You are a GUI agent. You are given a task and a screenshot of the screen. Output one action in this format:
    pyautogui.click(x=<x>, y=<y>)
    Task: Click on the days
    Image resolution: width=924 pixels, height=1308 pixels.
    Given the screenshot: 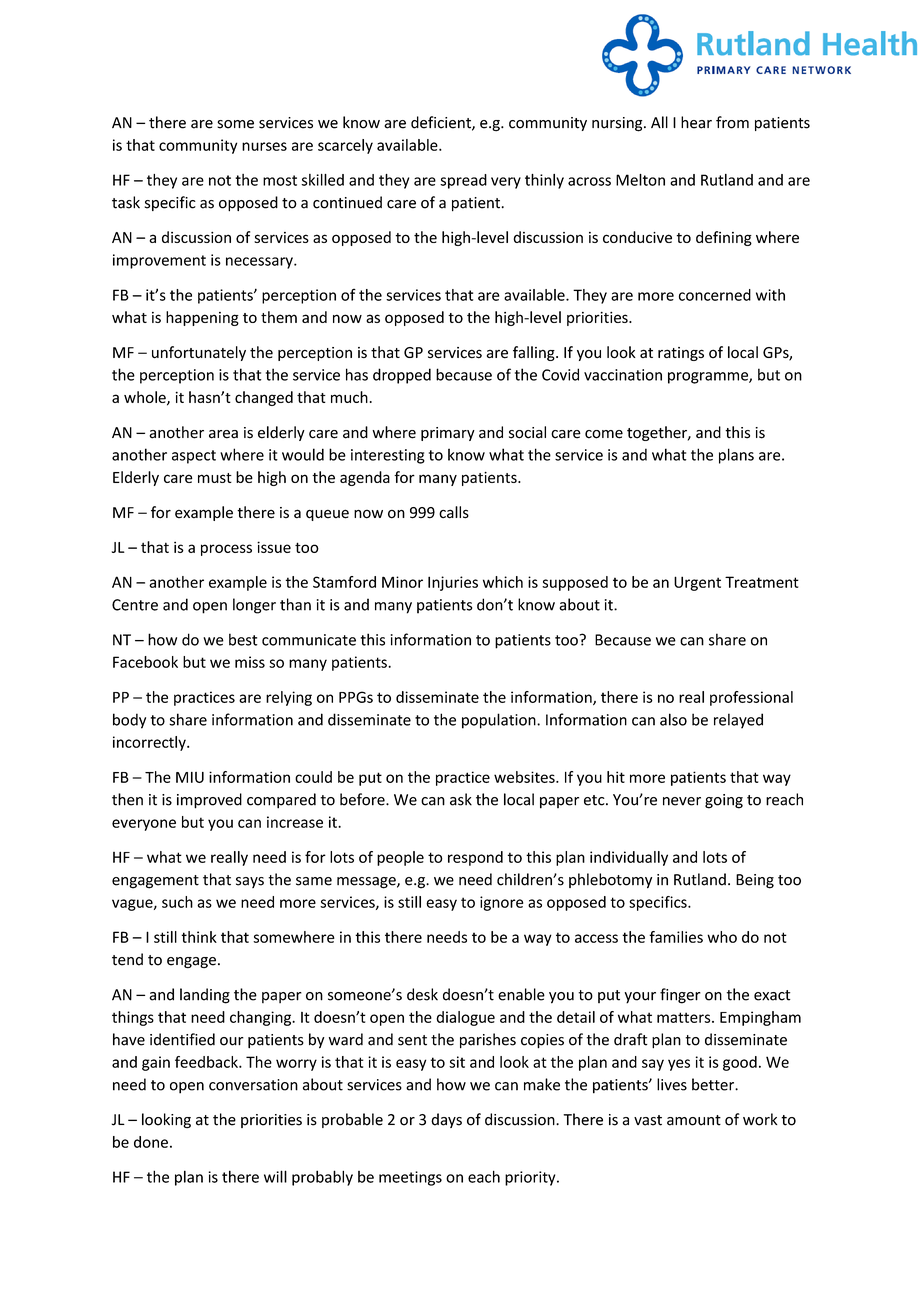 What is the action you would take?
    pyautogui.click(x=446, y=1120)
